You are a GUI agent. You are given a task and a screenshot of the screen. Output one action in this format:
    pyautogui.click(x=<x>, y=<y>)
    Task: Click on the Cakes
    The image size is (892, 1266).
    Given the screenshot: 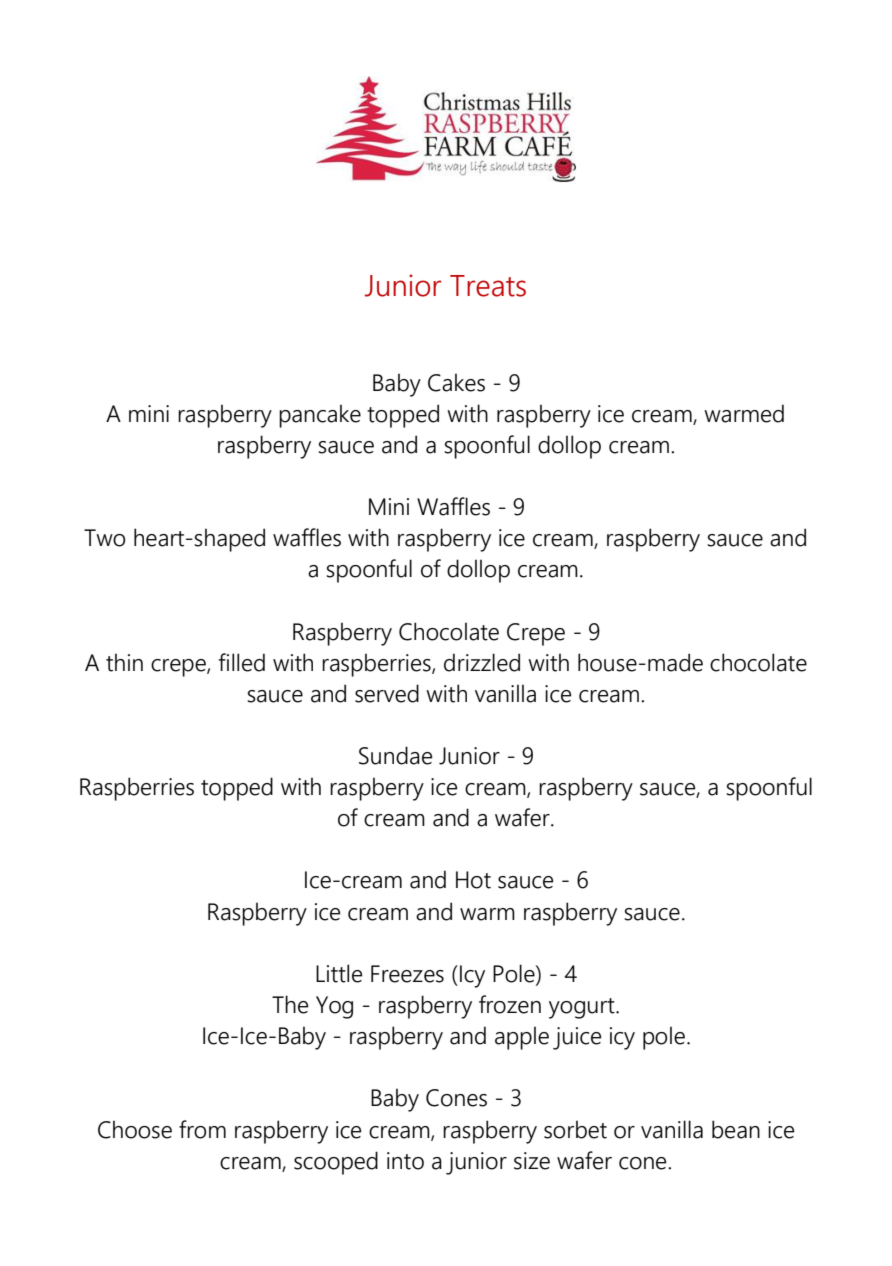 What is the action you would take?
    pyautogui.click(x=456, y=382)
